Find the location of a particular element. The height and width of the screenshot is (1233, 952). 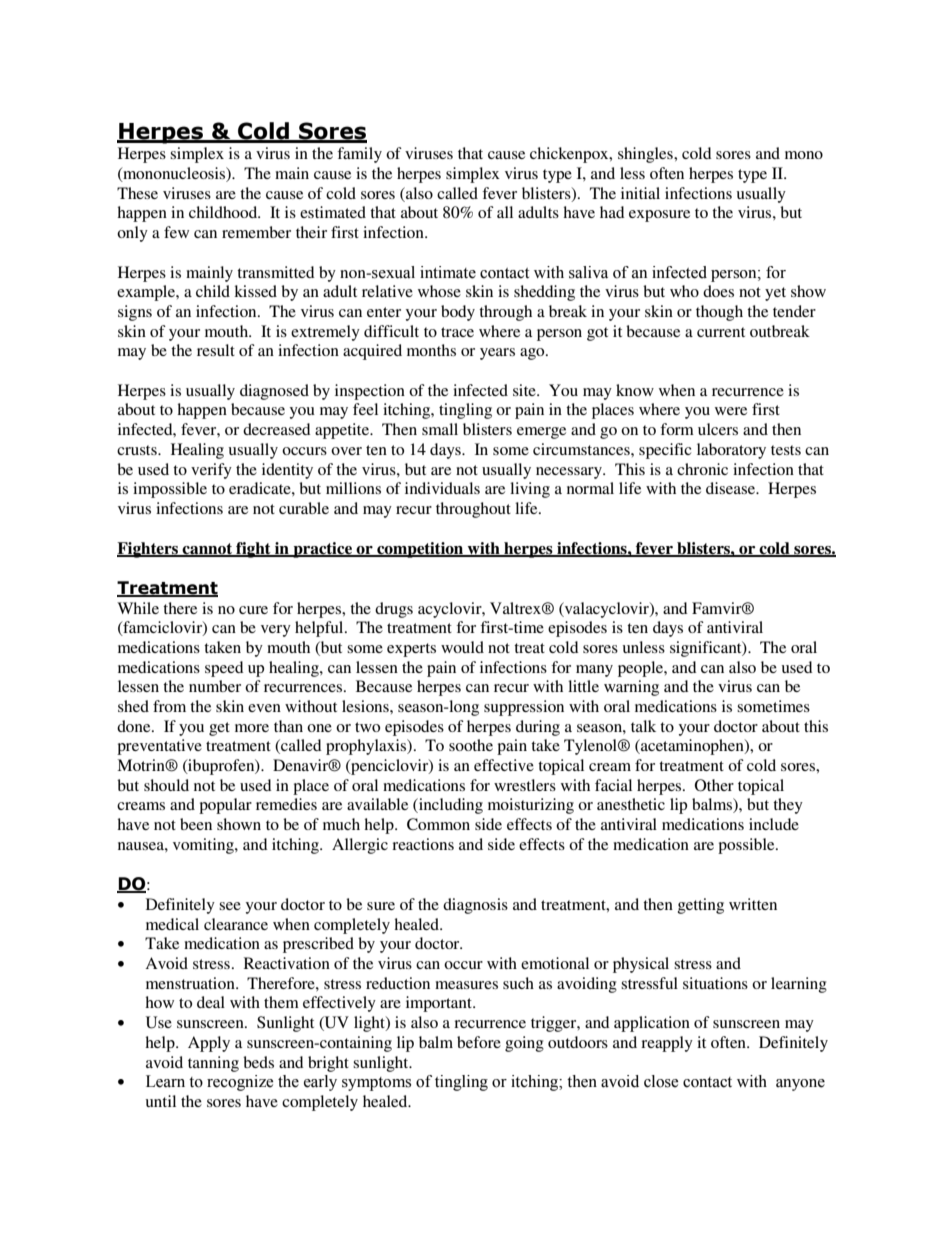

individuals is located at coordinates (442, 488).
